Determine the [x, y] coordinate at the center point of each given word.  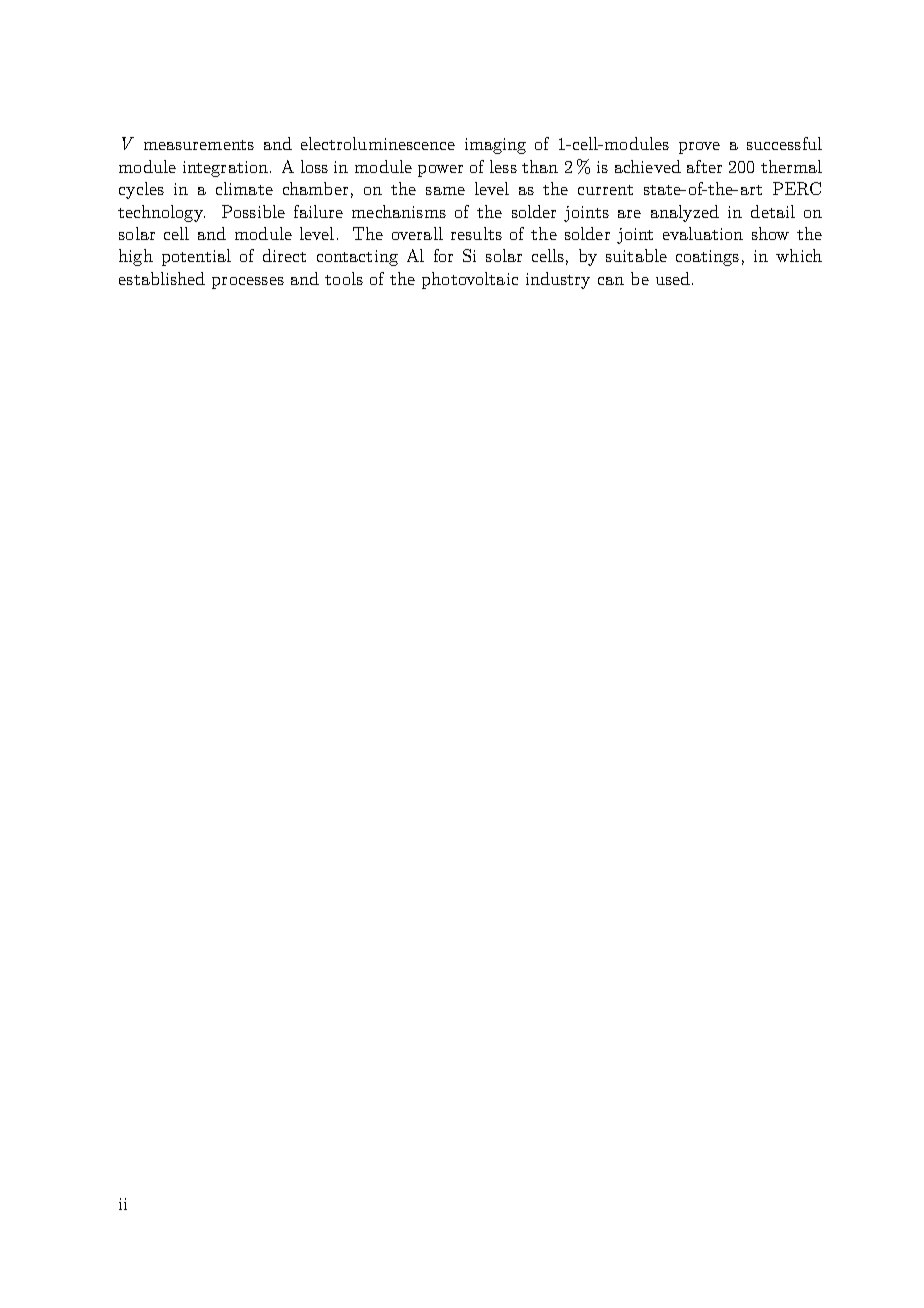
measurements [199, 145]
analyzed [685, 213]
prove [699, 148]
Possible [253, 211]
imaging [495, 146]
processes [248, 283]
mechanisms [399, 211]
